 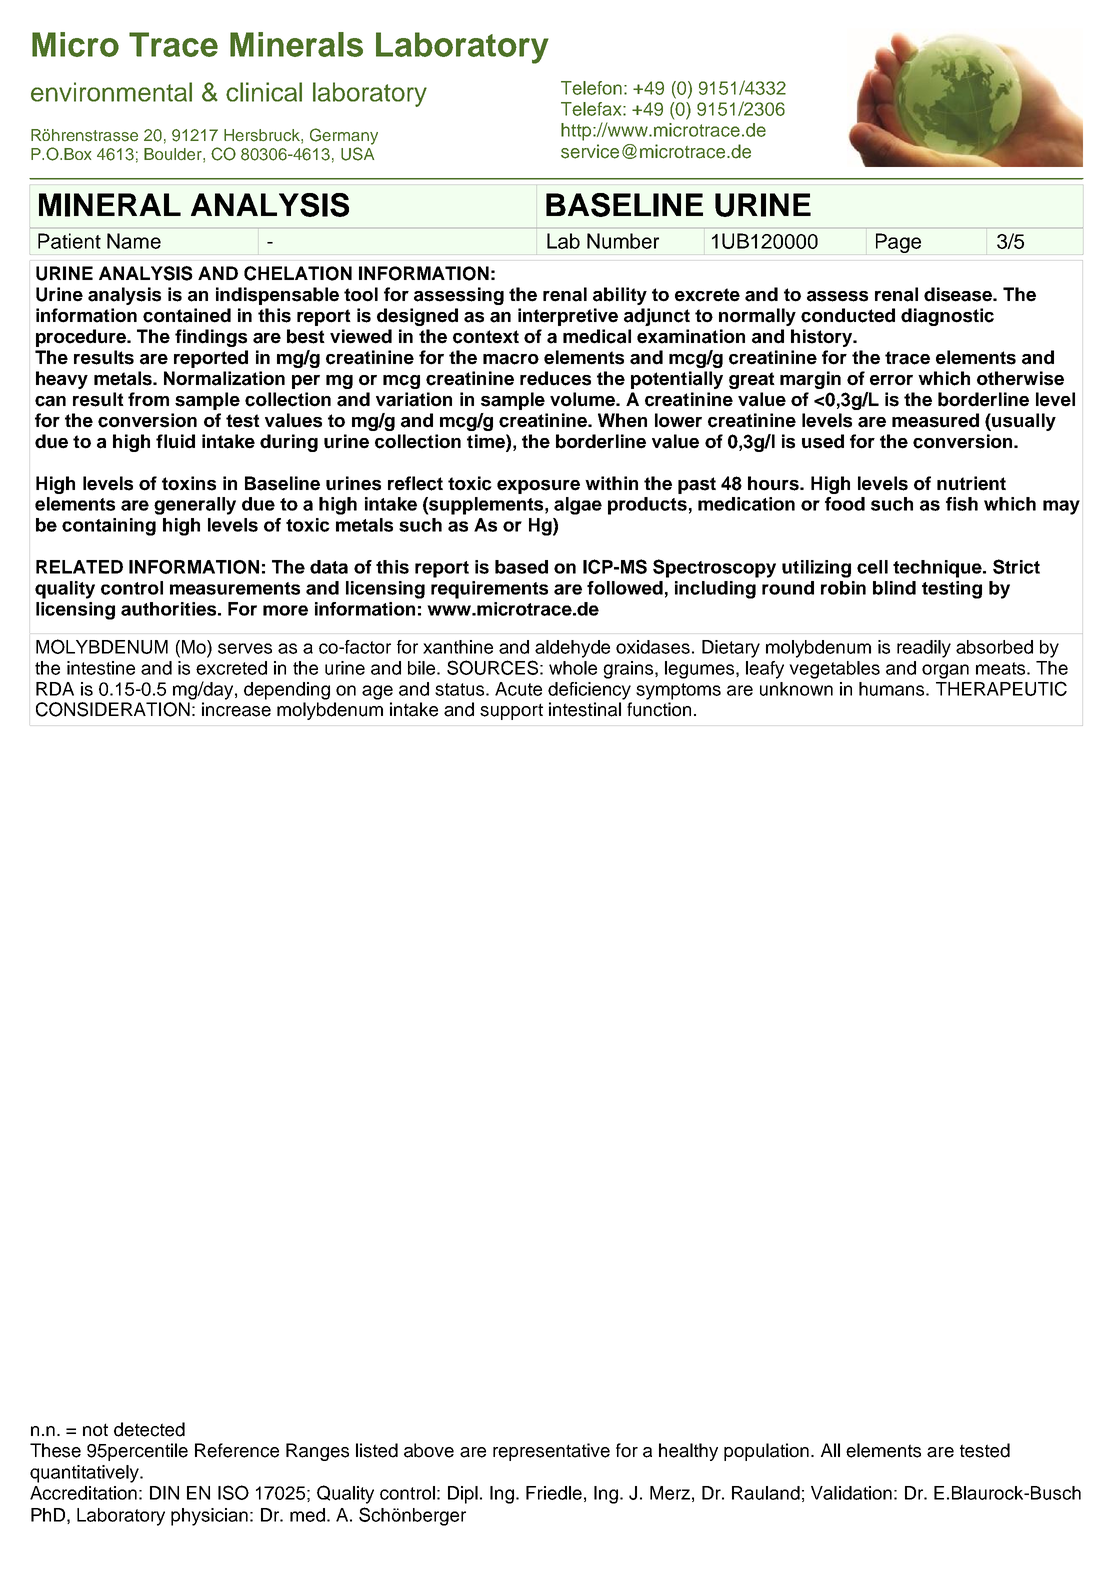 What do you see at coordinates (111, 92) in the screenshot?
I see `environmental` at bounding box center [111, 92].
